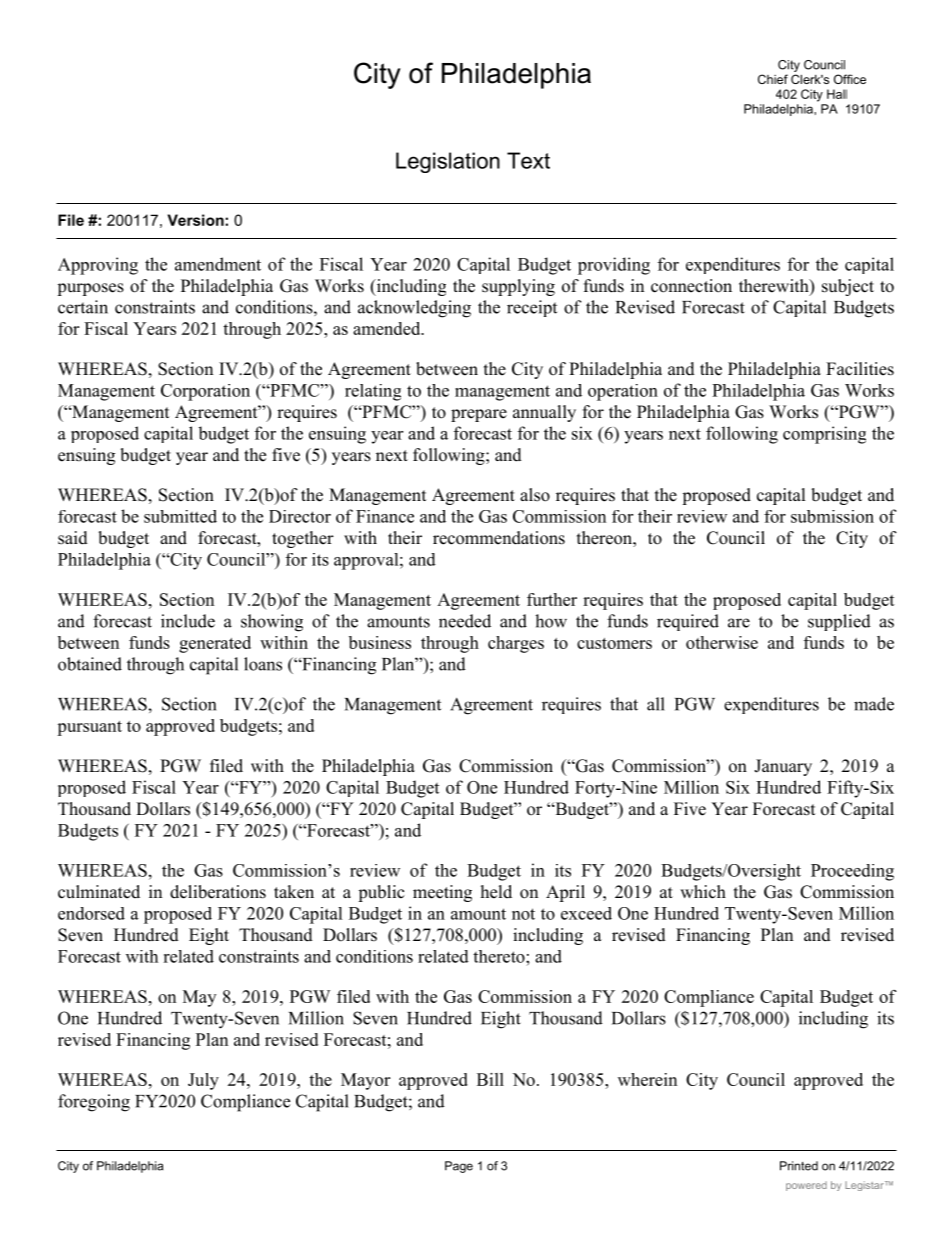 Image resolution: width=952 pixels, height=1233 pixels. What do you see at coordinates (773, 79) in the screenshot?
I see `Chief` at bounding box center [773, 79].
